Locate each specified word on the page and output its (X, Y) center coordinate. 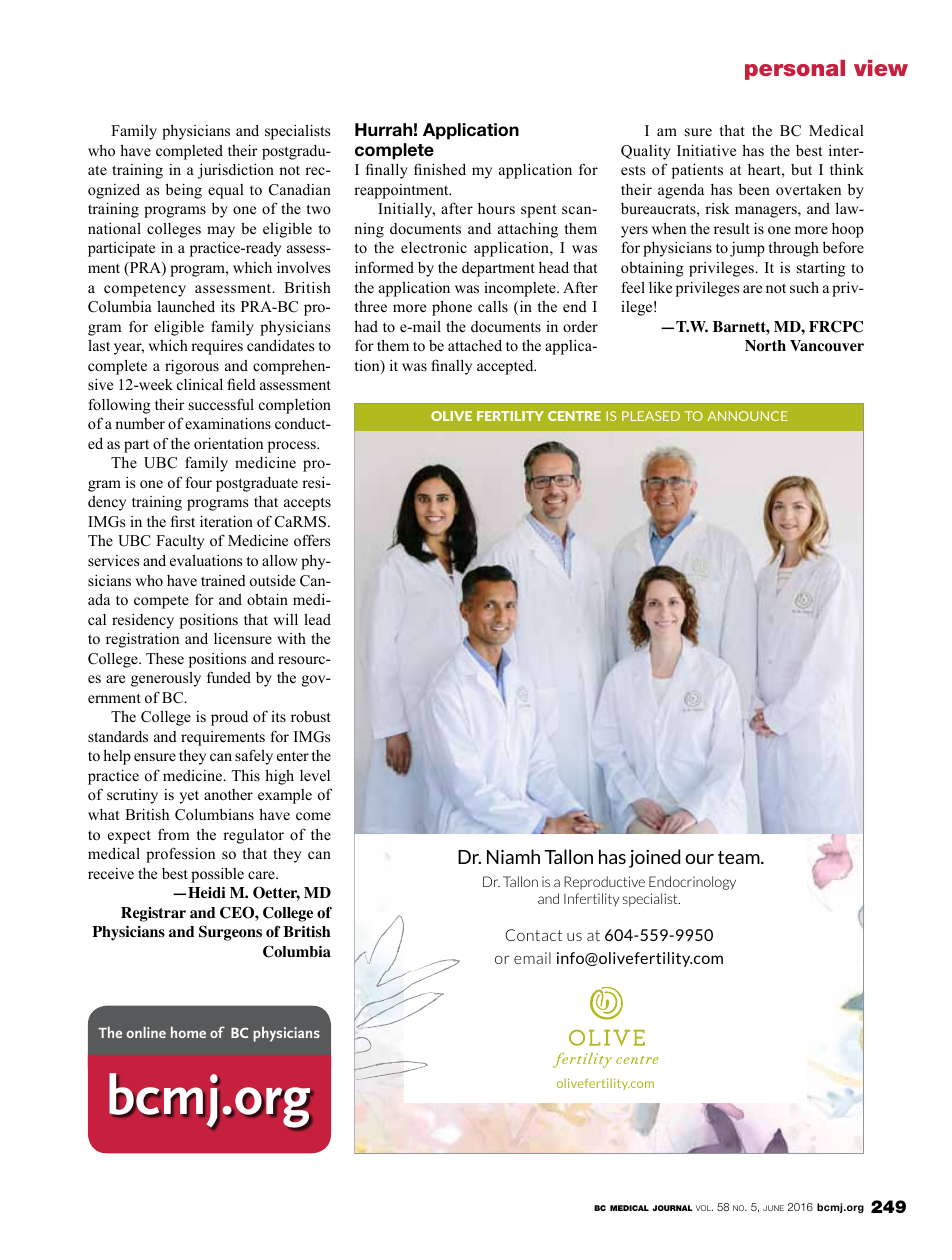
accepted (506, 367)
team (740, 857)
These (165, 658)
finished (440, 169)
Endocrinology (692, 883)
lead (317, 619)
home (188, 1032)
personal (795, 70)
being (184, 191)
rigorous (192, 367)
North (765, 346)
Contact (533, 935)
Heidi (206, 892)
